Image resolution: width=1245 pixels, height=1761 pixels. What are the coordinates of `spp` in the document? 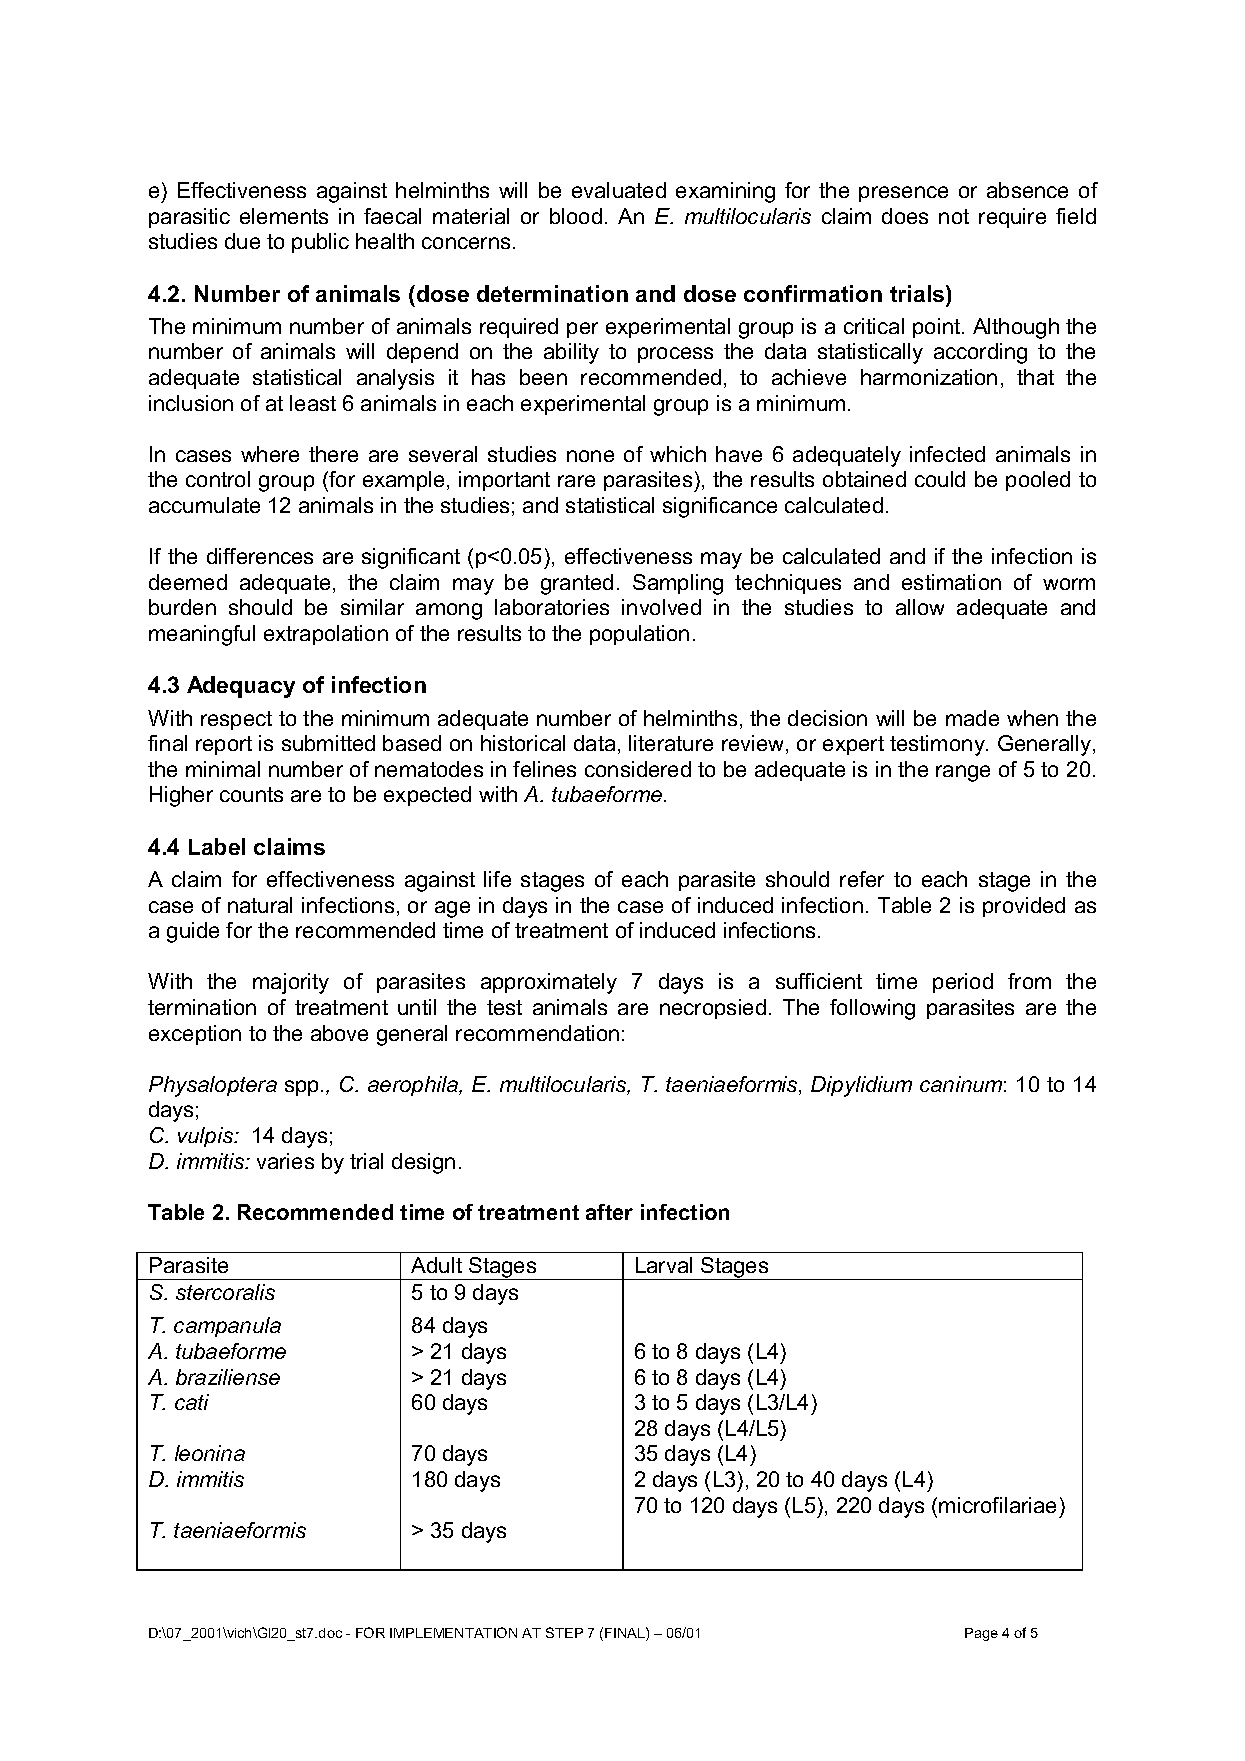 It's located at (301, 1088).
